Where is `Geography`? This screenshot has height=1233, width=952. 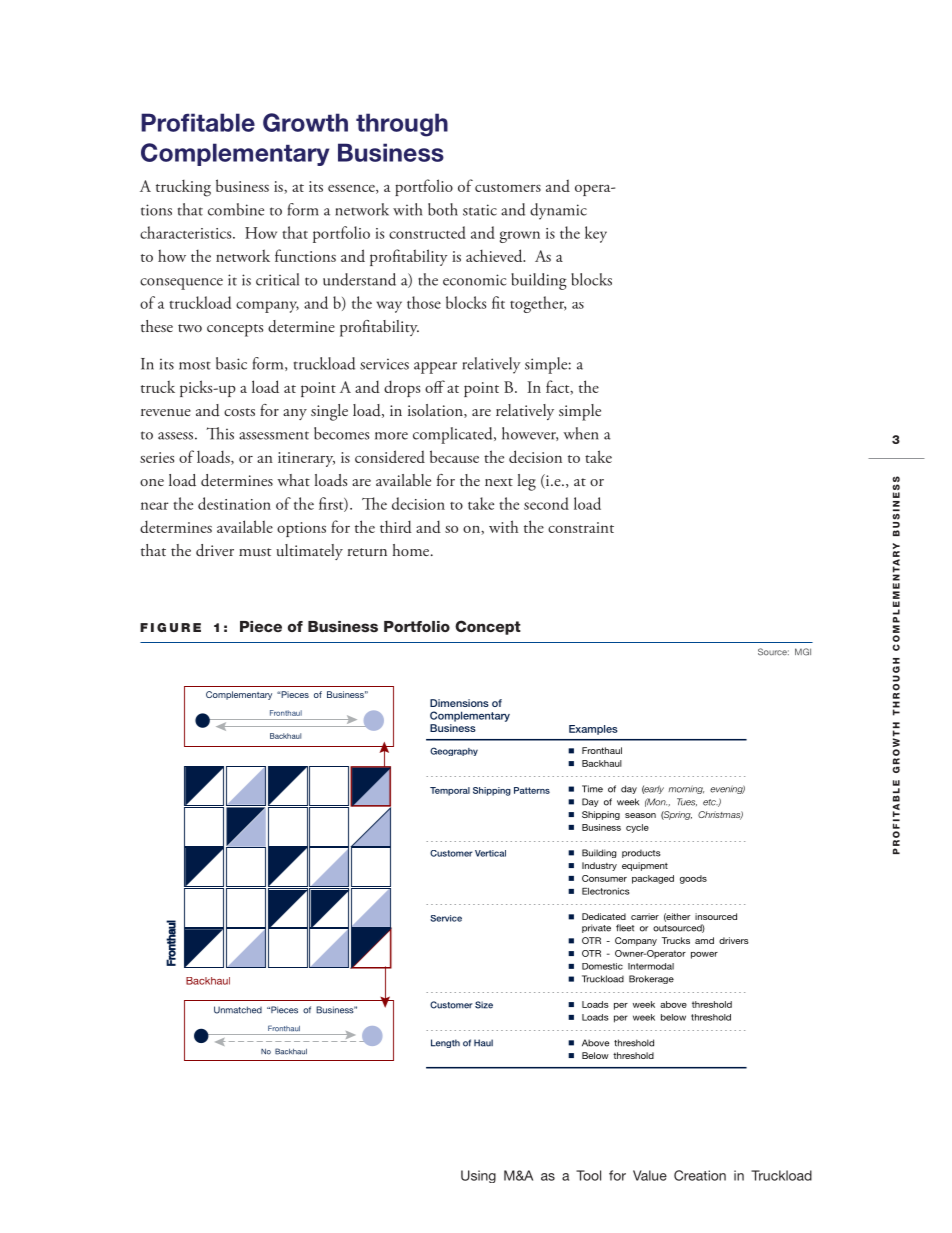
Geography is located at coordinates (454, 751).
